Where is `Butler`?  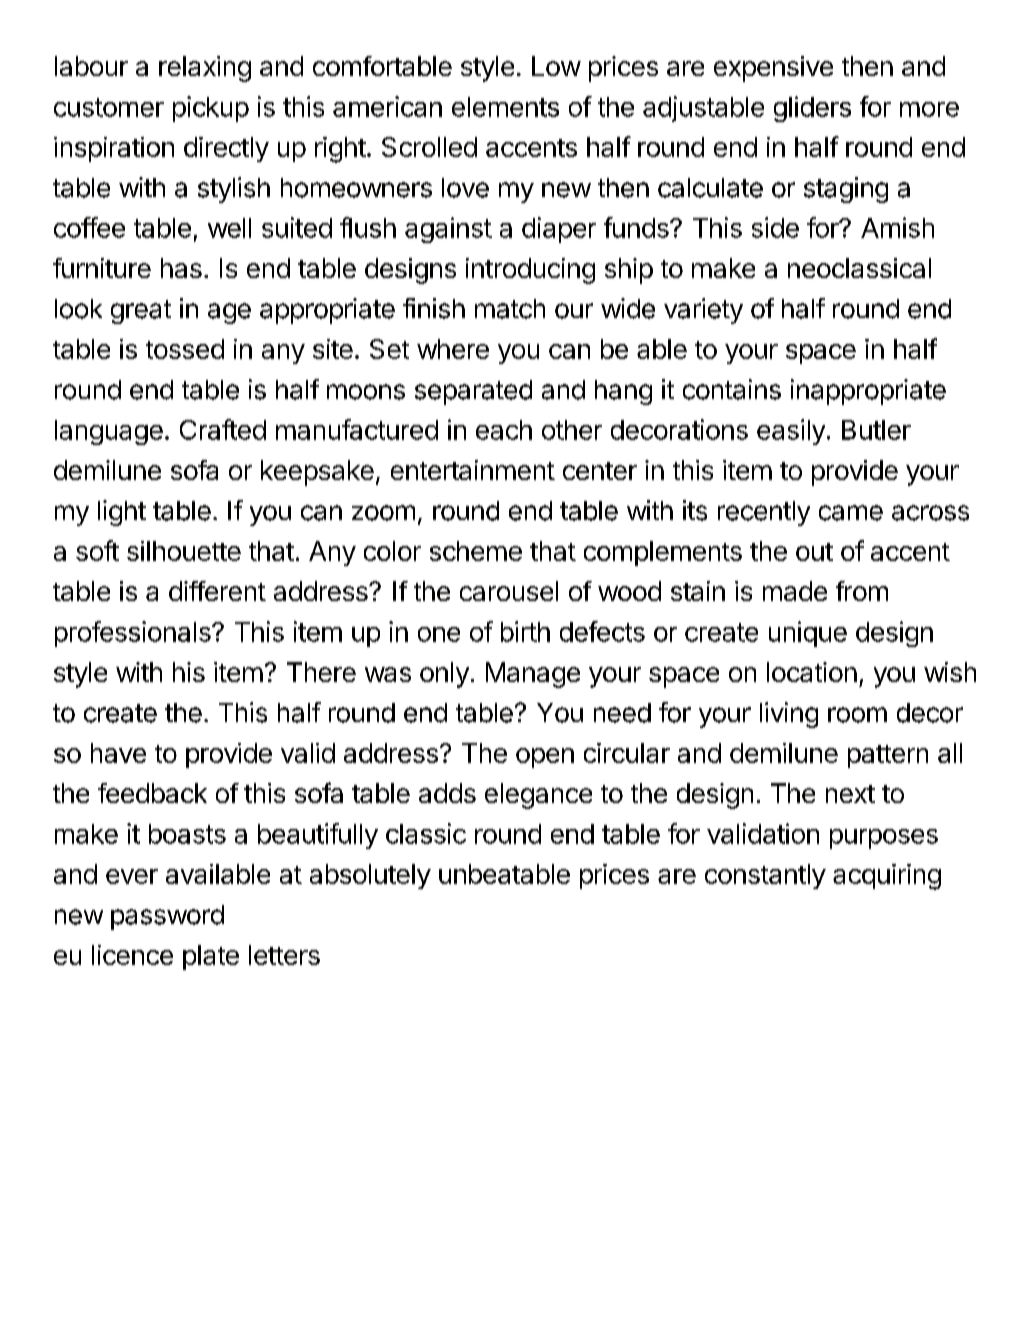
Butler is located at coordinates (876, 430).
